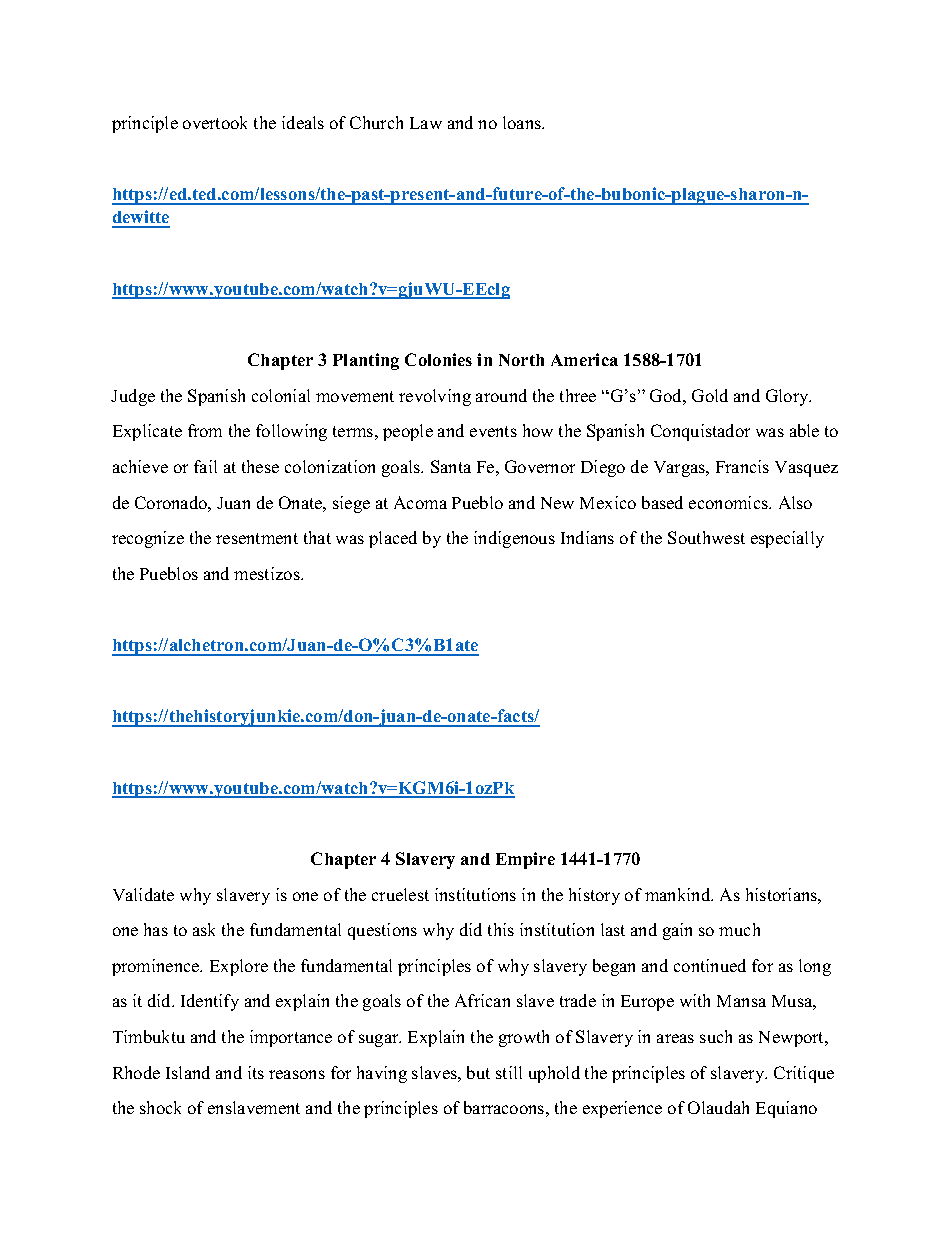 This document has height=1233, width=952. What do you see at coordinates (451, 466) in the document?
I see `Santa` at bounding box center [451, 466].
